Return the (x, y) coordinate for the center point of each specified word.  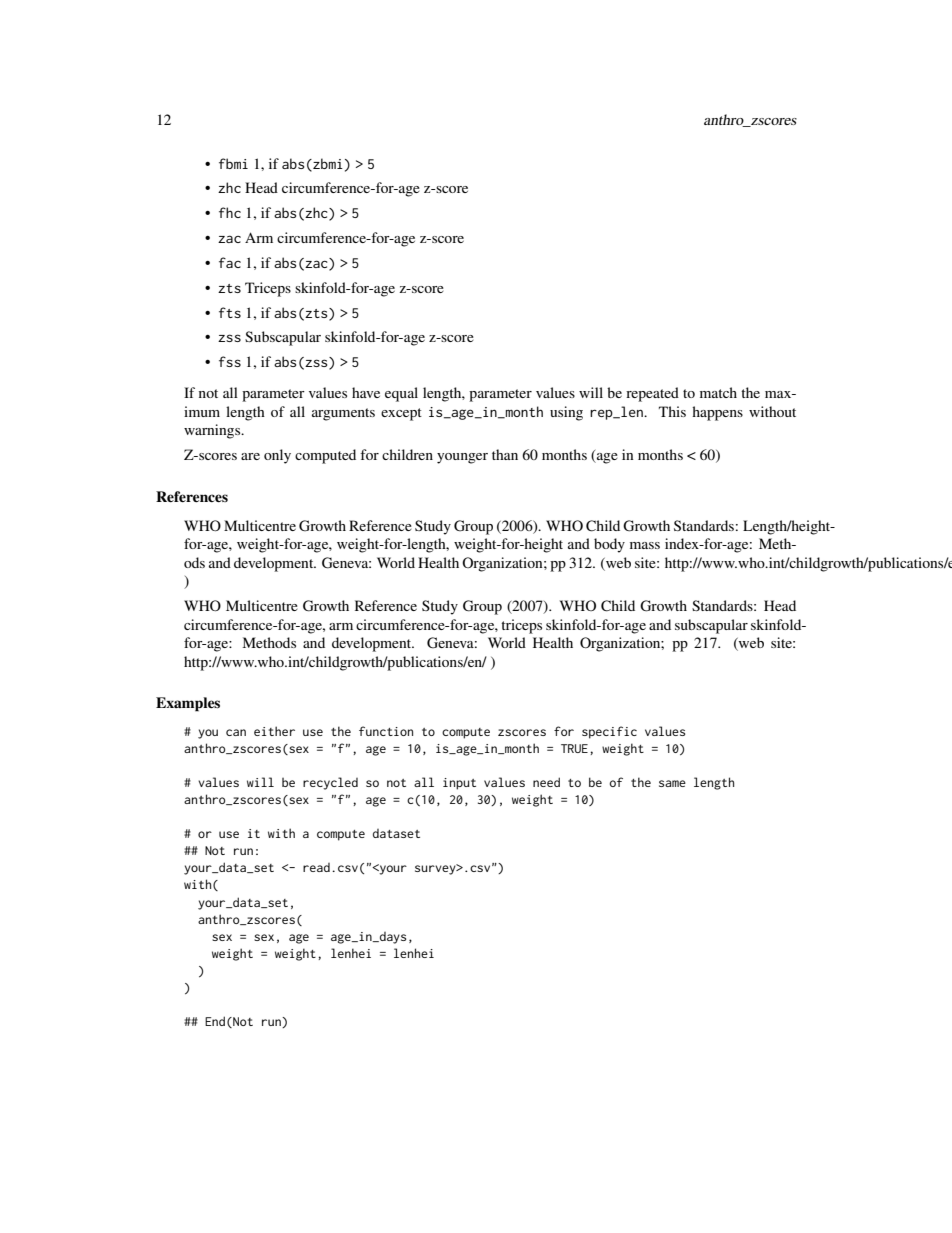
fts (230, 312)
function (386, 731)
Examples (188, 704)
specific (609, 732)
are (250, 456)
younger (462, 458)
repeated (652, 394)
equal (401, 394)
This (672, 411)
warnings (213, 431)
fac (230, 262)
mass (645, 545)
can (236, 732)
